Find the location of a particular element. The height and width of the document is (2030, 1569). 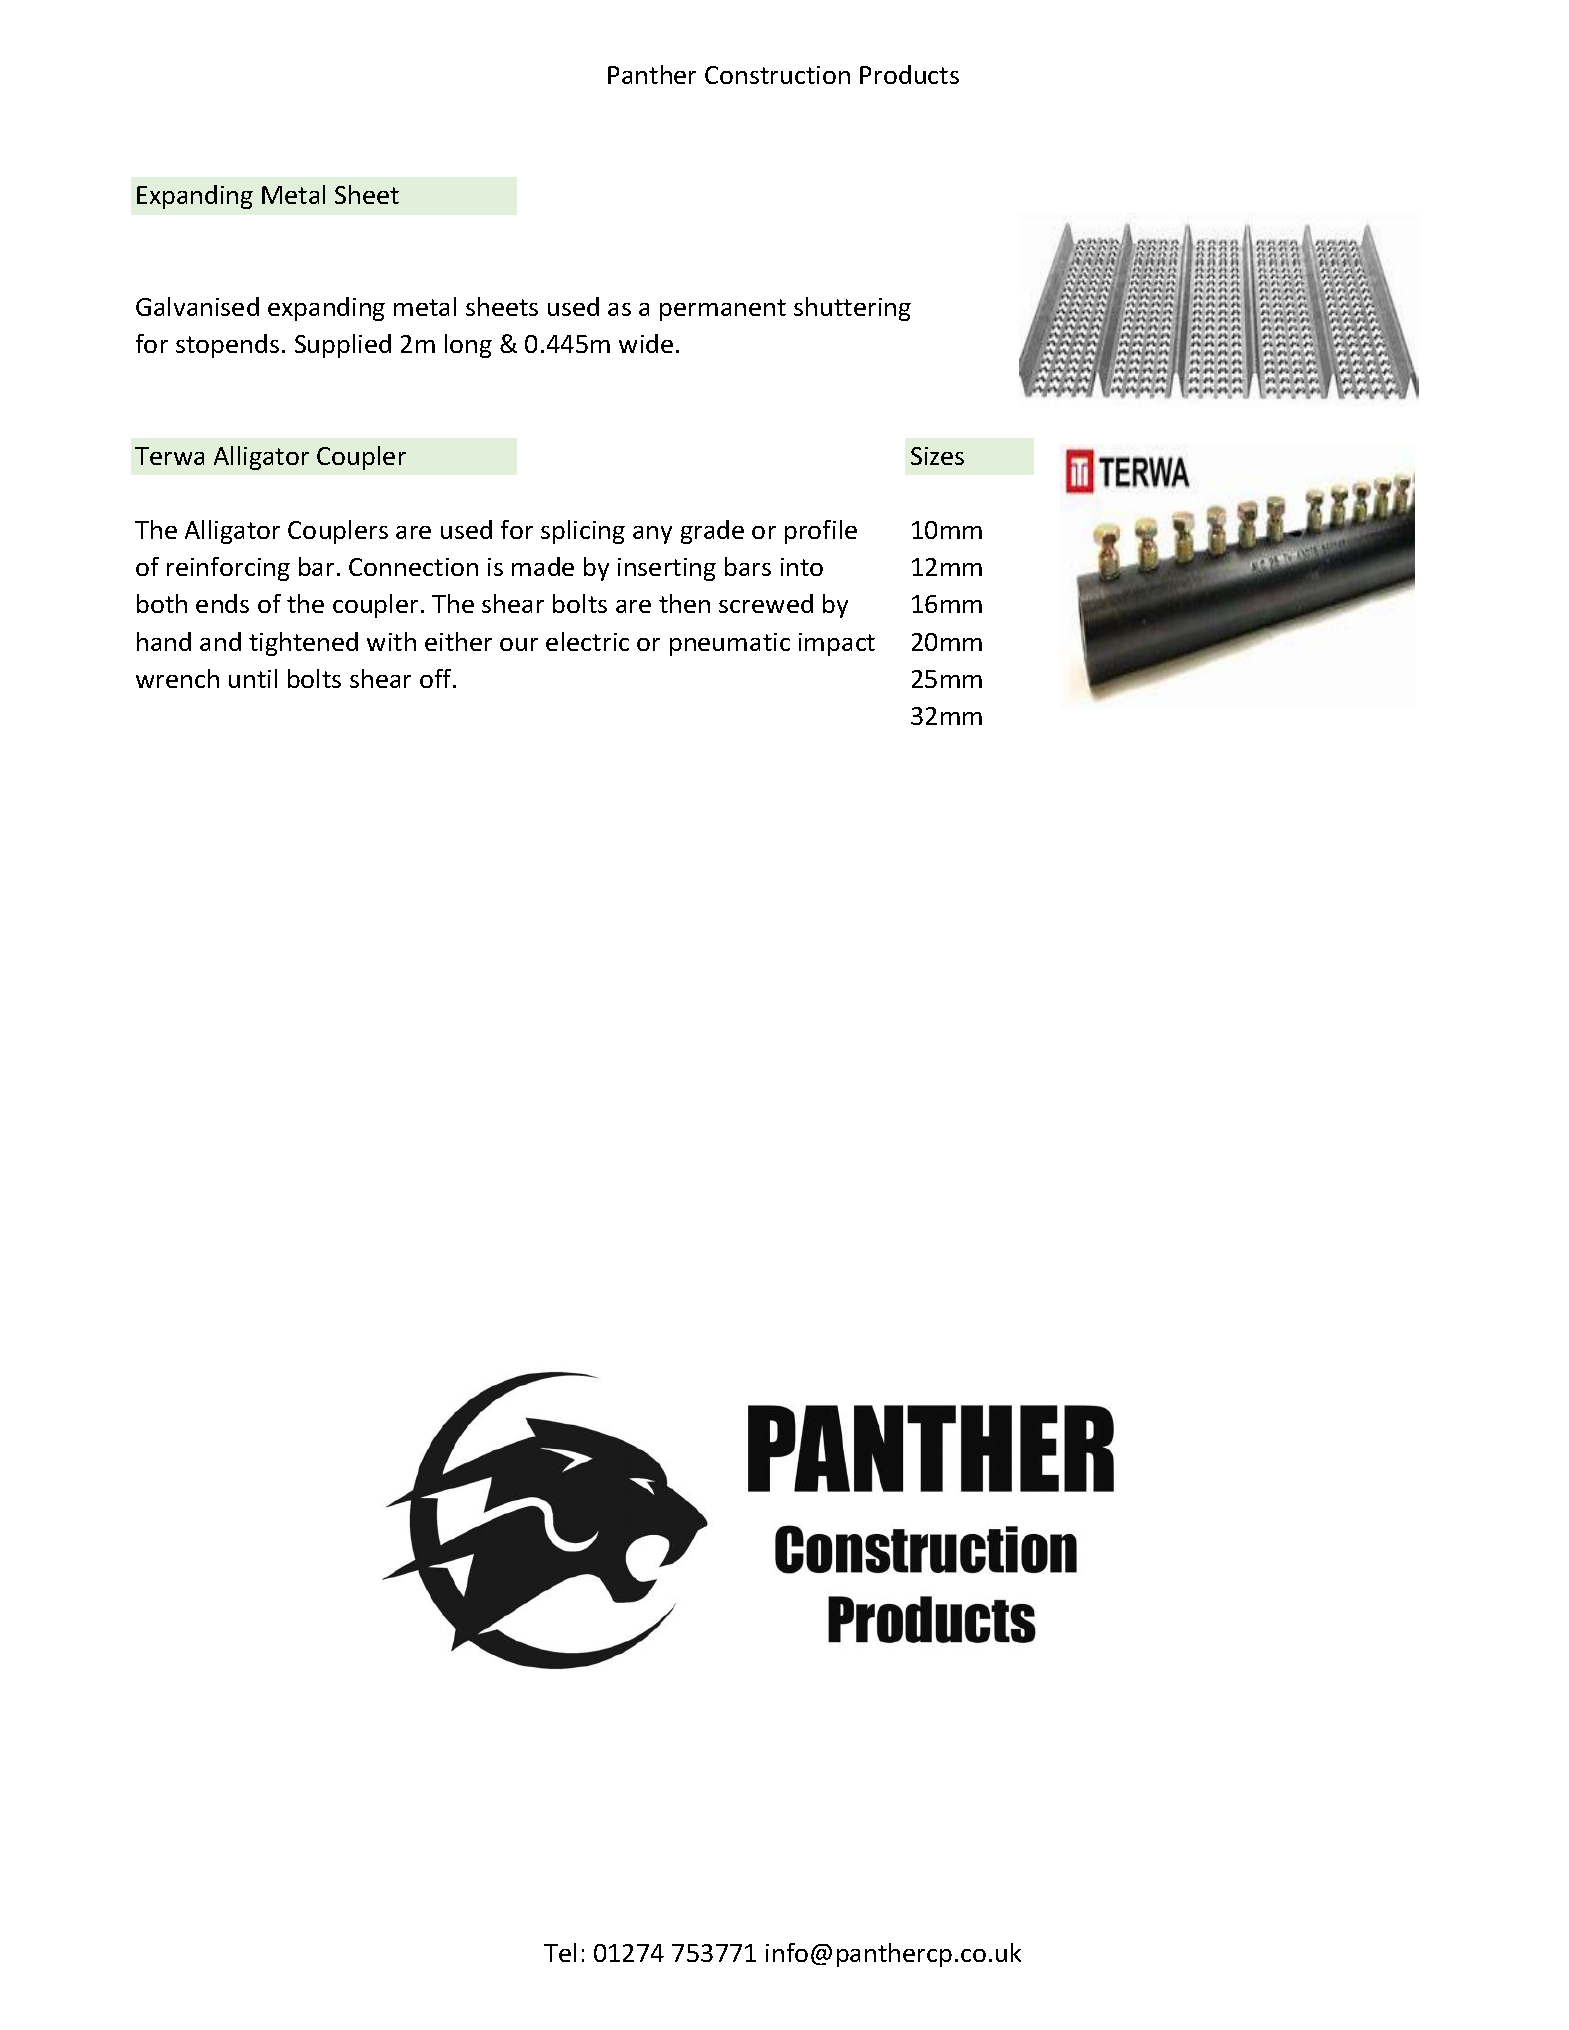

Galvanised is located at coordinates (197, 306).
